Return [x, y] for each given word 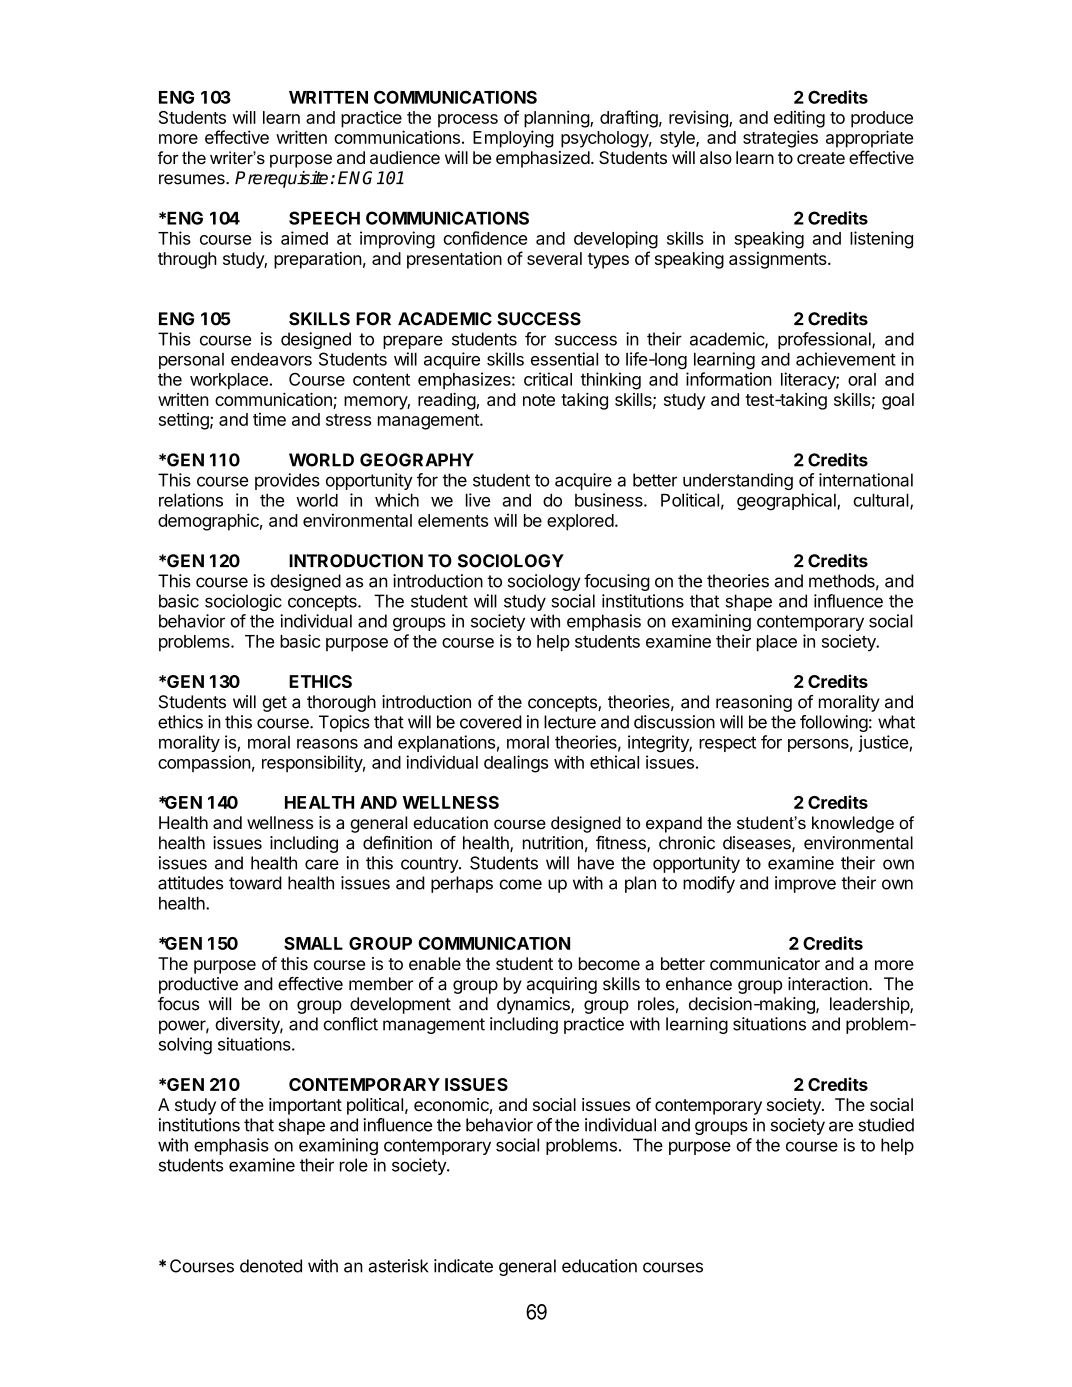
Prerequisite [281, 179]
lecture [570, 722]
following [834, 723]
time [269, 419]
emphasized [543, 159]
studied [886, 1125]
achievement [846, 359]
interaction [828, 984]
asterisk [398, 1266]
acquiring [561, 985]
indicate [463, 1266]
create [821, 158]
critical [548, 379]
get [274, 704]
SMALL [313, 943]
